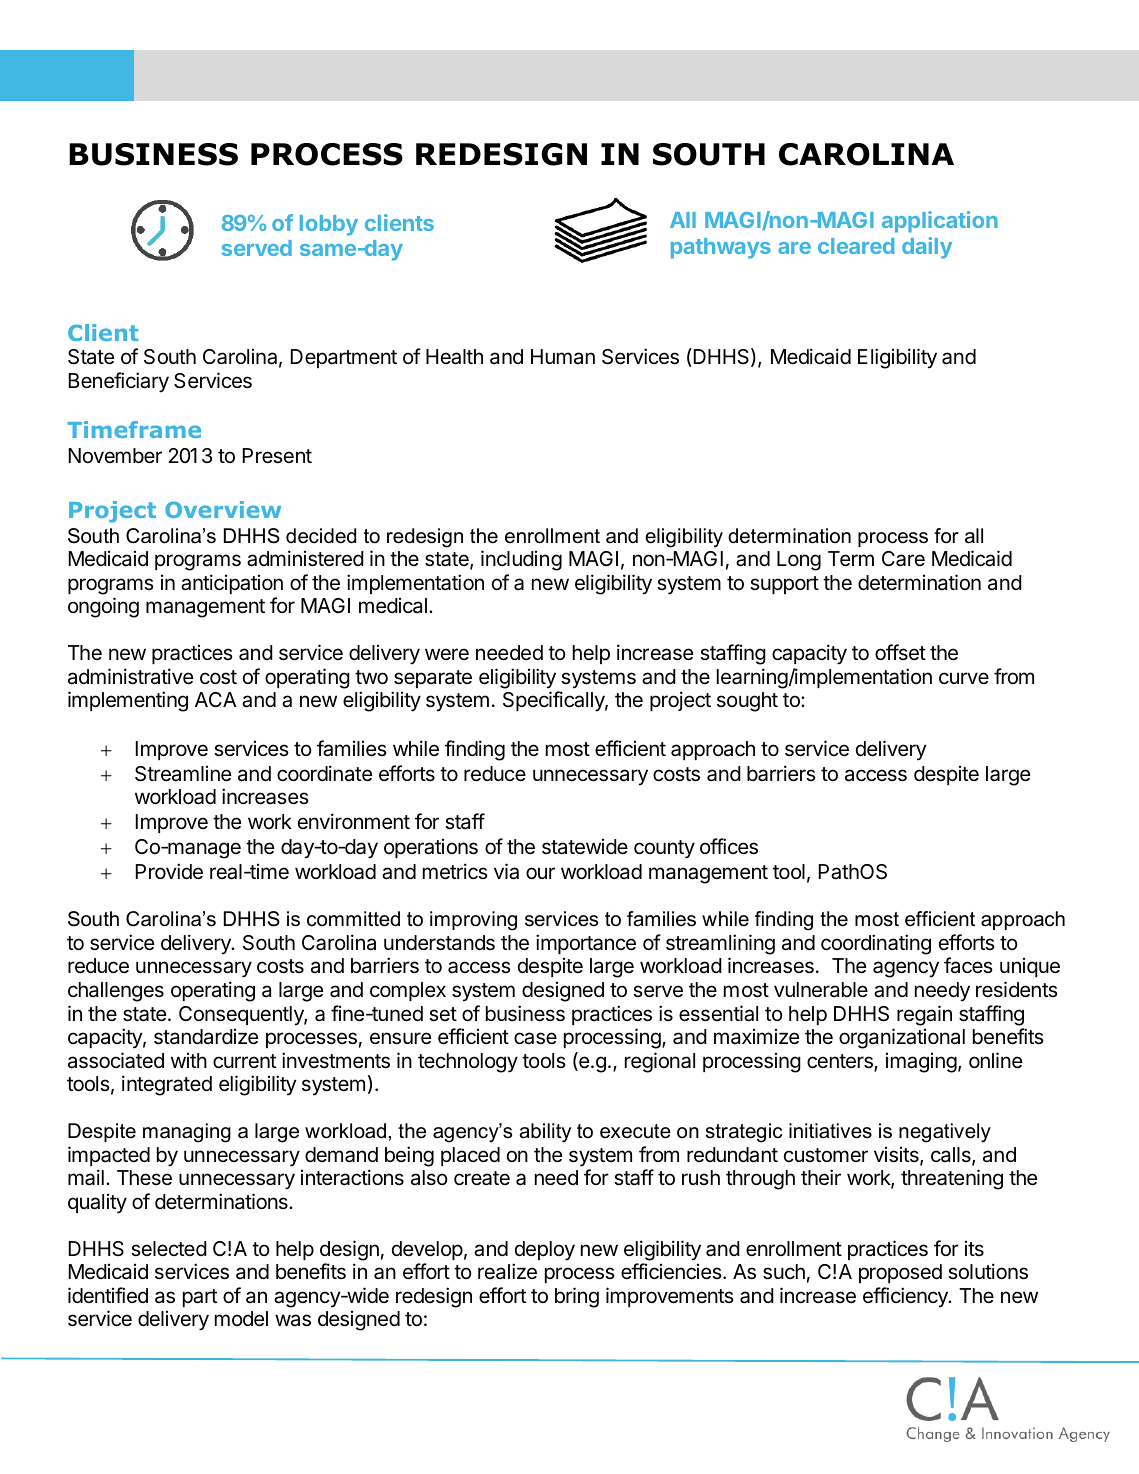 The width and height of the screenshot is (1139, 1474). Describe the element at coordinates (927, 248) in the screenshot. I see `daily` at that location.
